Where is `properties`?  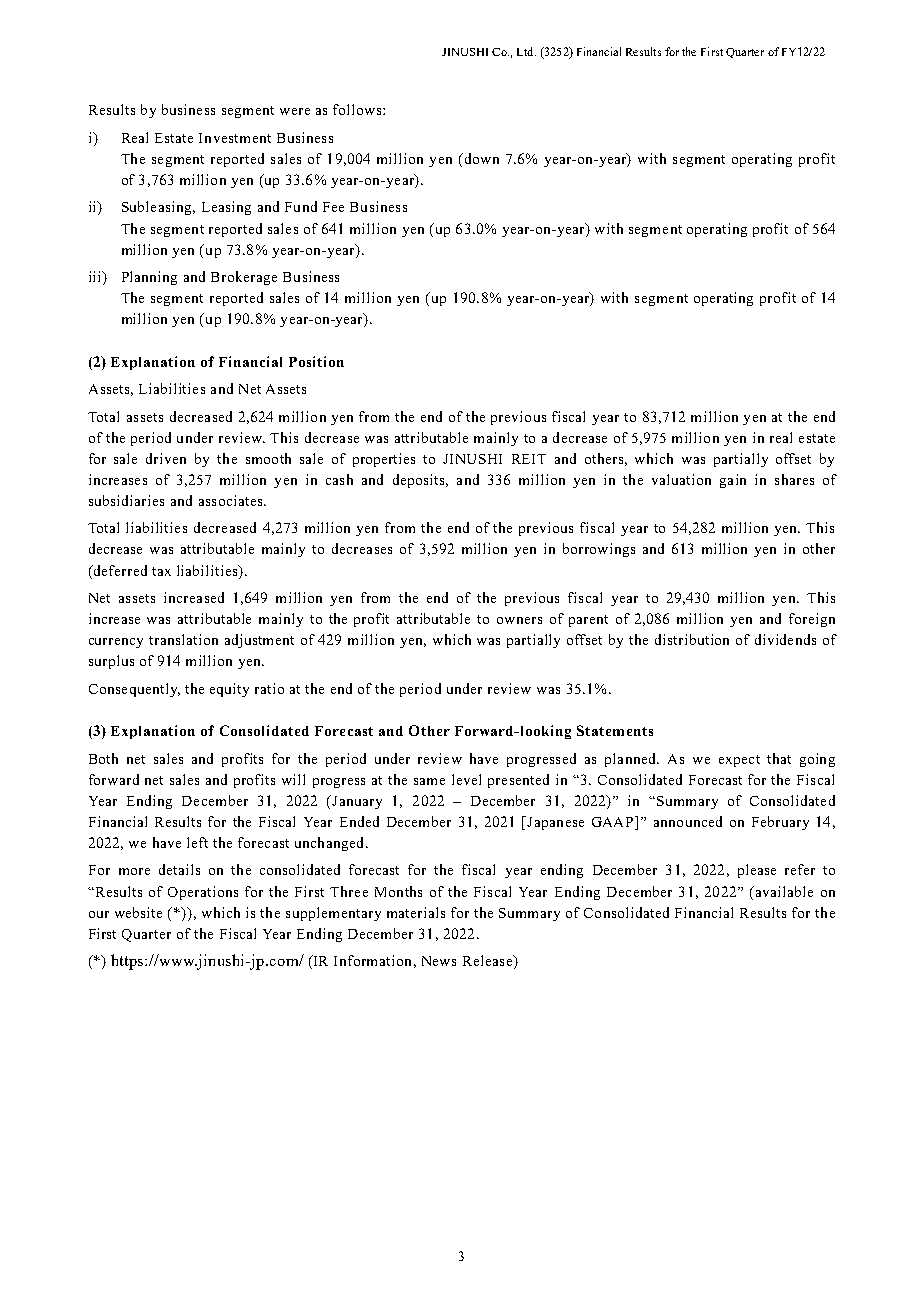
properties is located at coordinates (384, 460).
